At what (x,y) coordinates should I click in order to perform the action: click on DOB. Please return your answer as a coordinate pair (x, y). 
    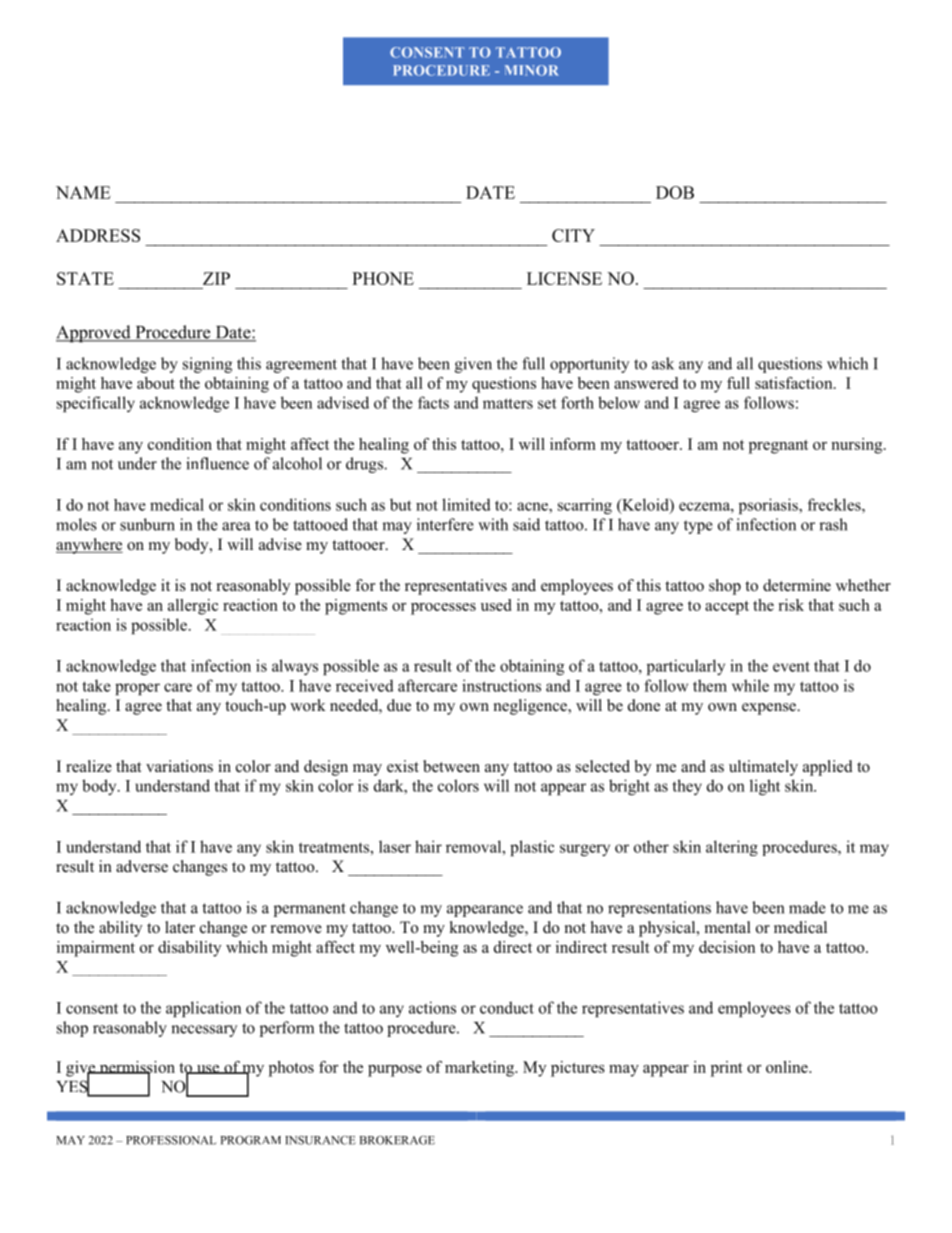
    Looking at the image, I should click on (675, 192).
